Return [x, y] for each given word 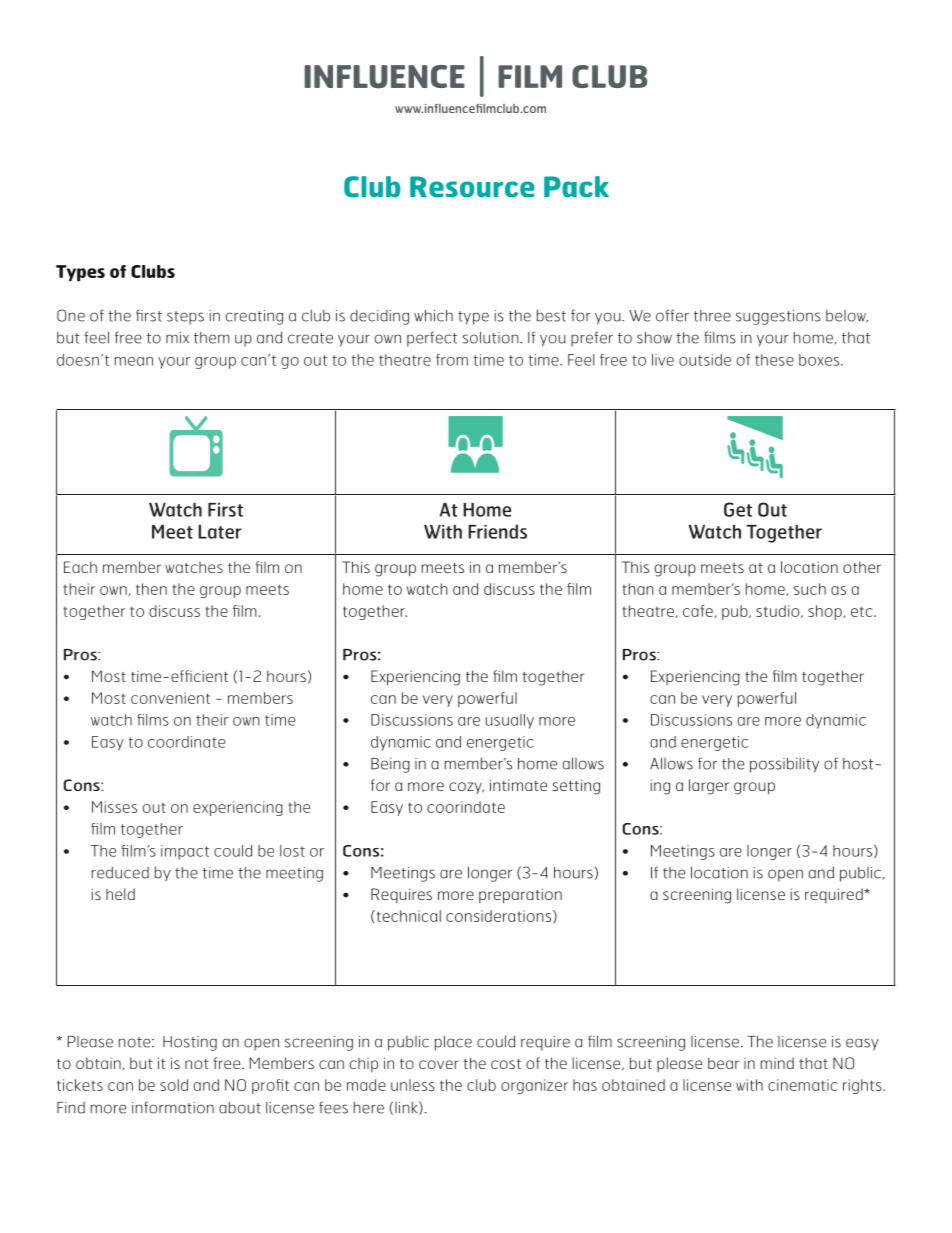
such [810, 589]
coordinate [186, 742]
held [120, 894]
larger [709, 787]
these [774, 360]
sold [174, 1085]
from [452, 360]
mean [134, 361]
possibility [784, 765]
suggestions [778, 317]
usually [510, 721]
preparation [520, 896]
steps [185, 318]
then [151, 589]
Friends [497, 531]
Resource [472, 187]
